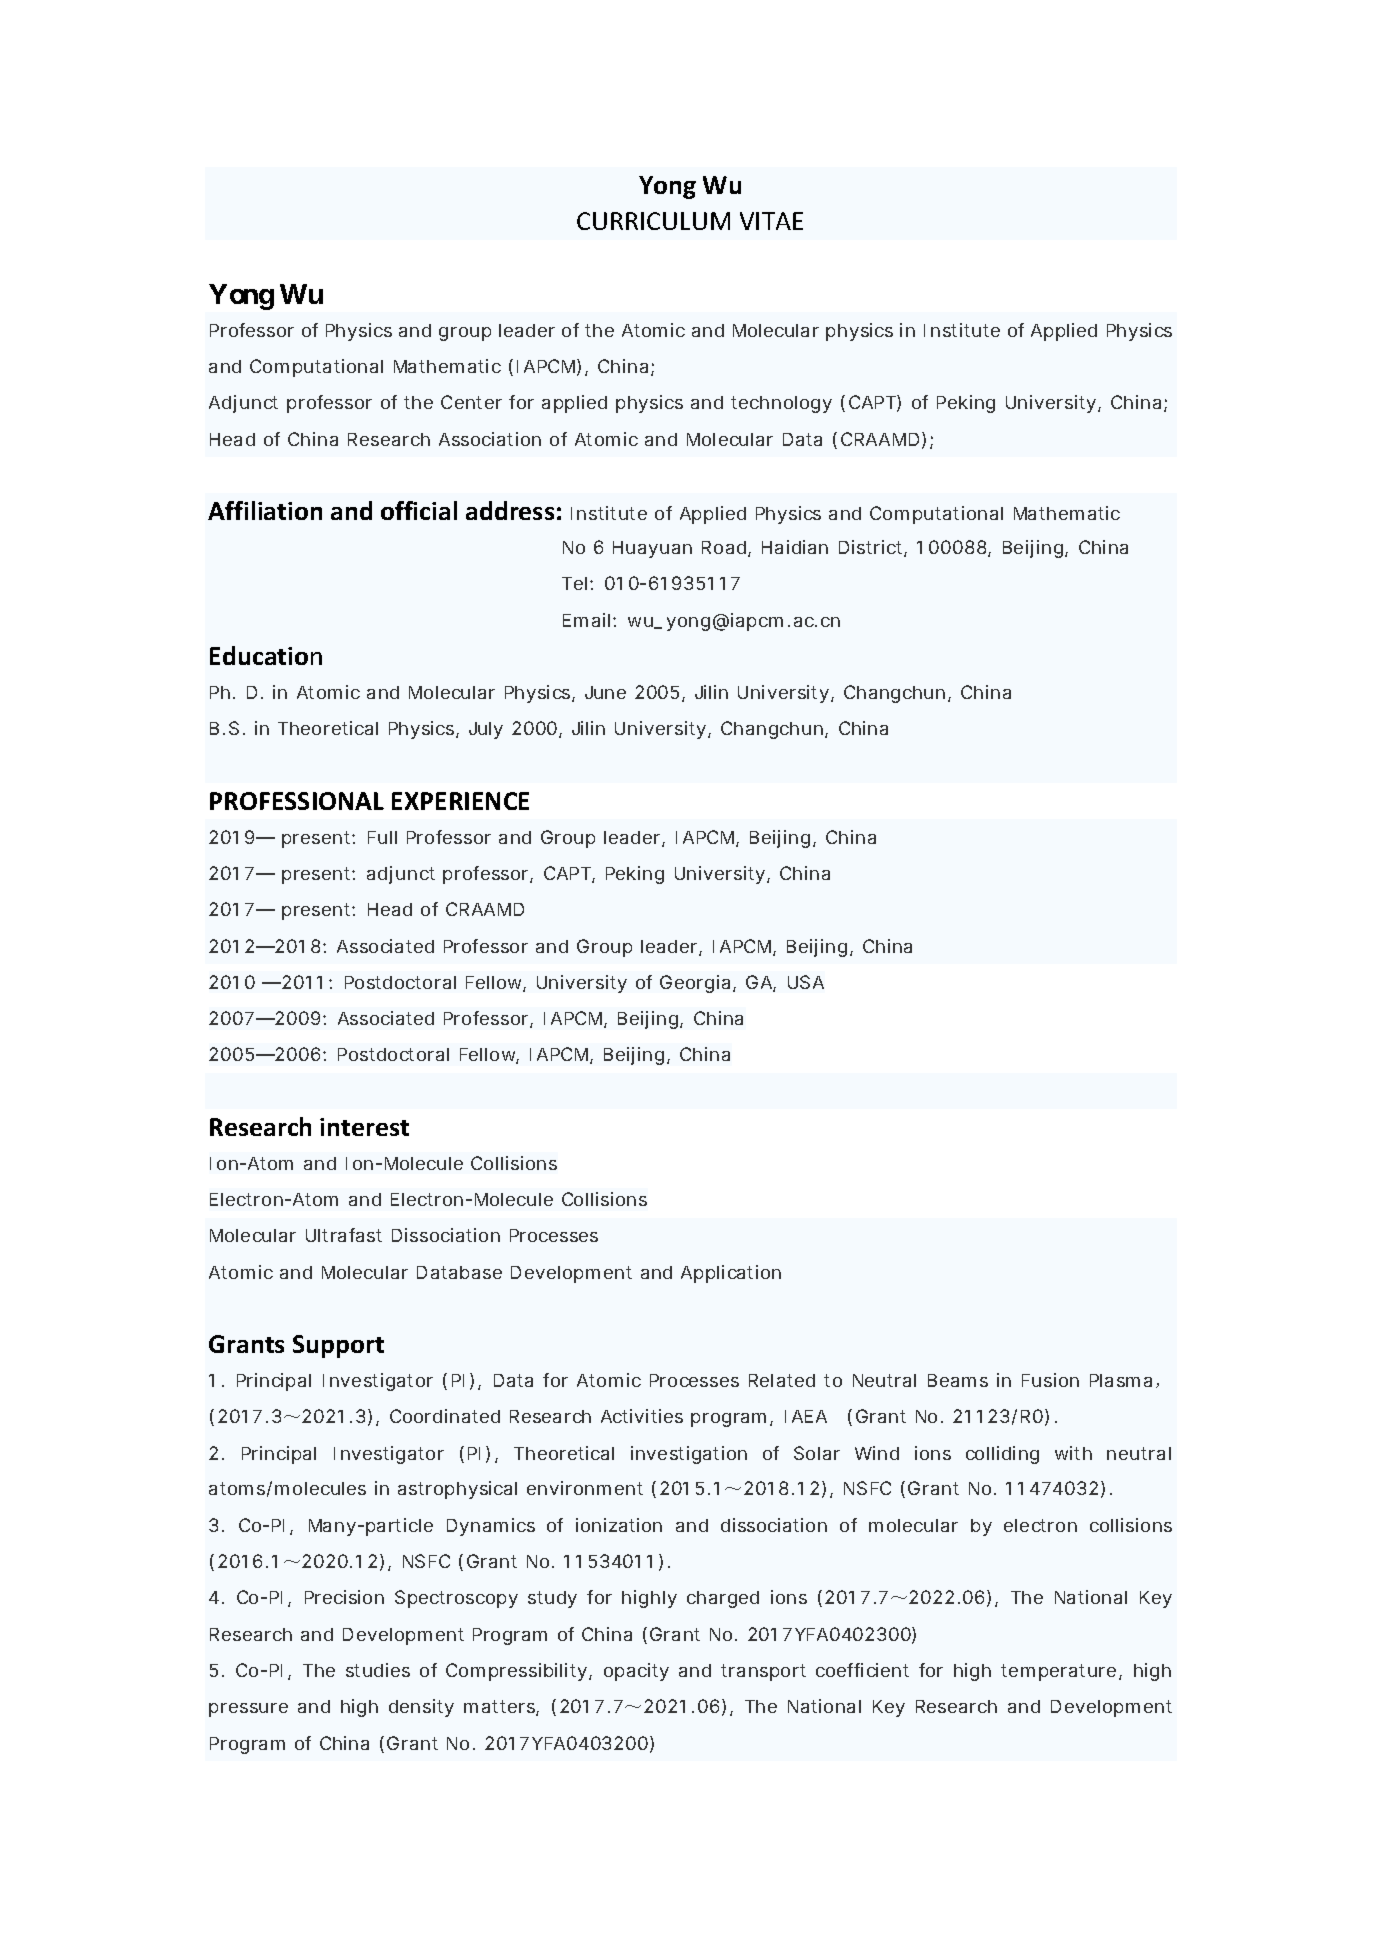  What do you see at coordinates (695, 984) in the image?
I see `Georgia` at bounding box center [695, 984].
